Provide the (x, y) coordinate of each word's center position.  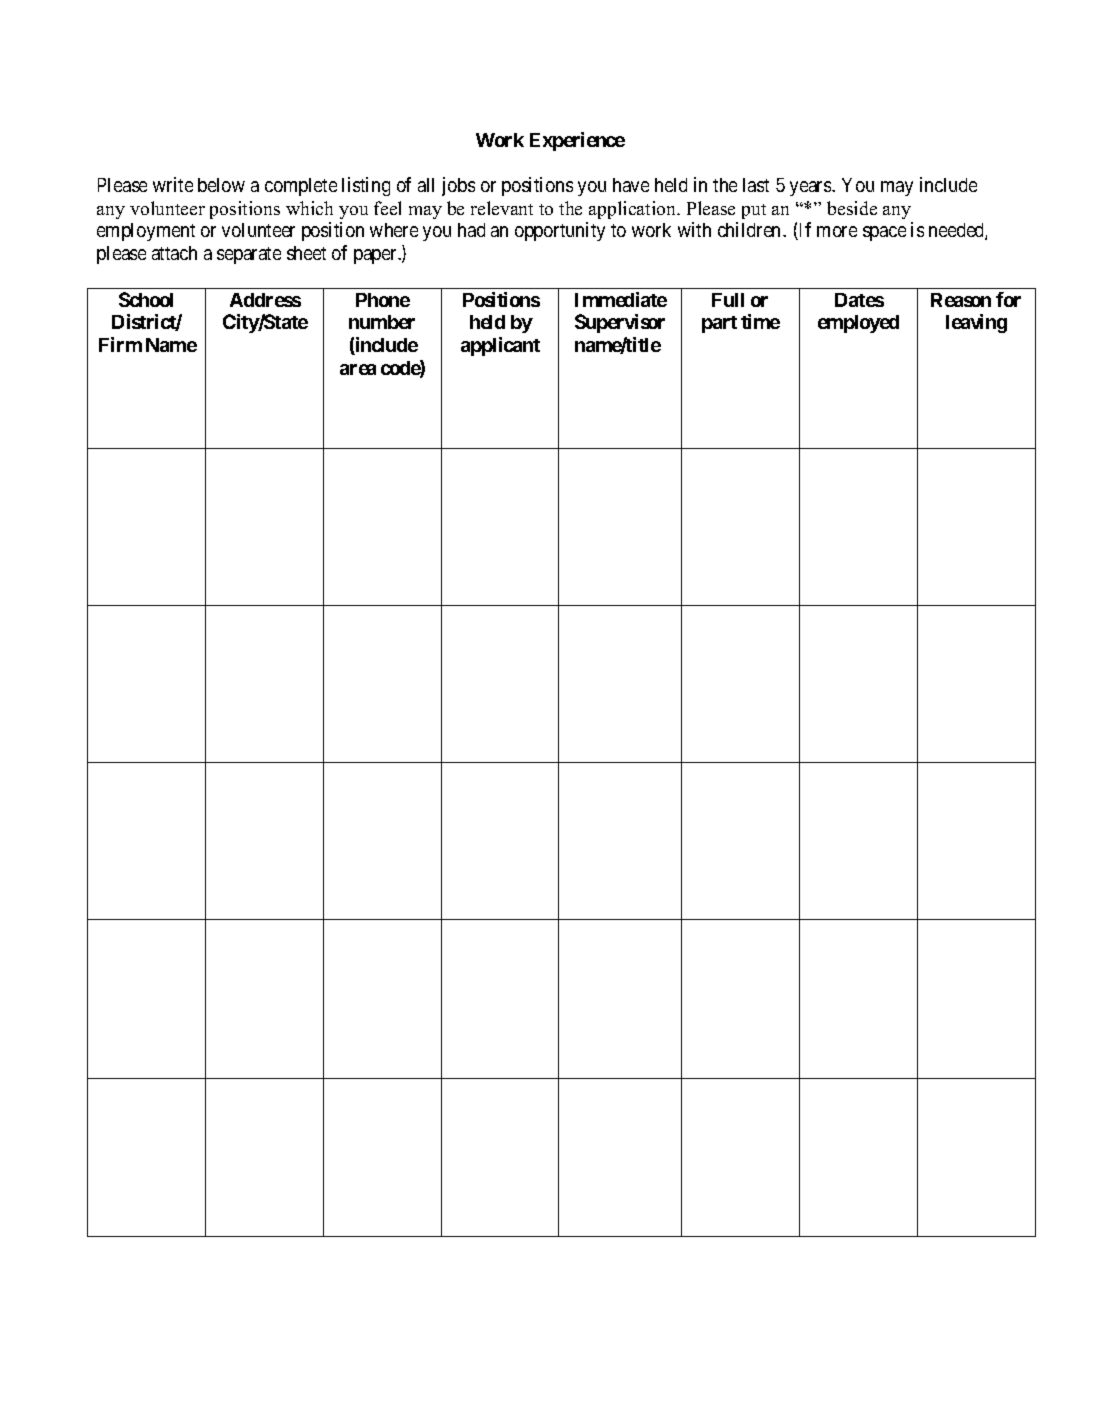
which (309, 208)
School (146, 299)
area (358, 369)
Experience (577, 141)
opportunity (560, 231)
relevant (502, 208)
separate (249, 255)
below (221, 185)
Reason (961, 300)
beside (852, 208)
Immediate (621, 299)
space (884, 233)
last (756, 185)
